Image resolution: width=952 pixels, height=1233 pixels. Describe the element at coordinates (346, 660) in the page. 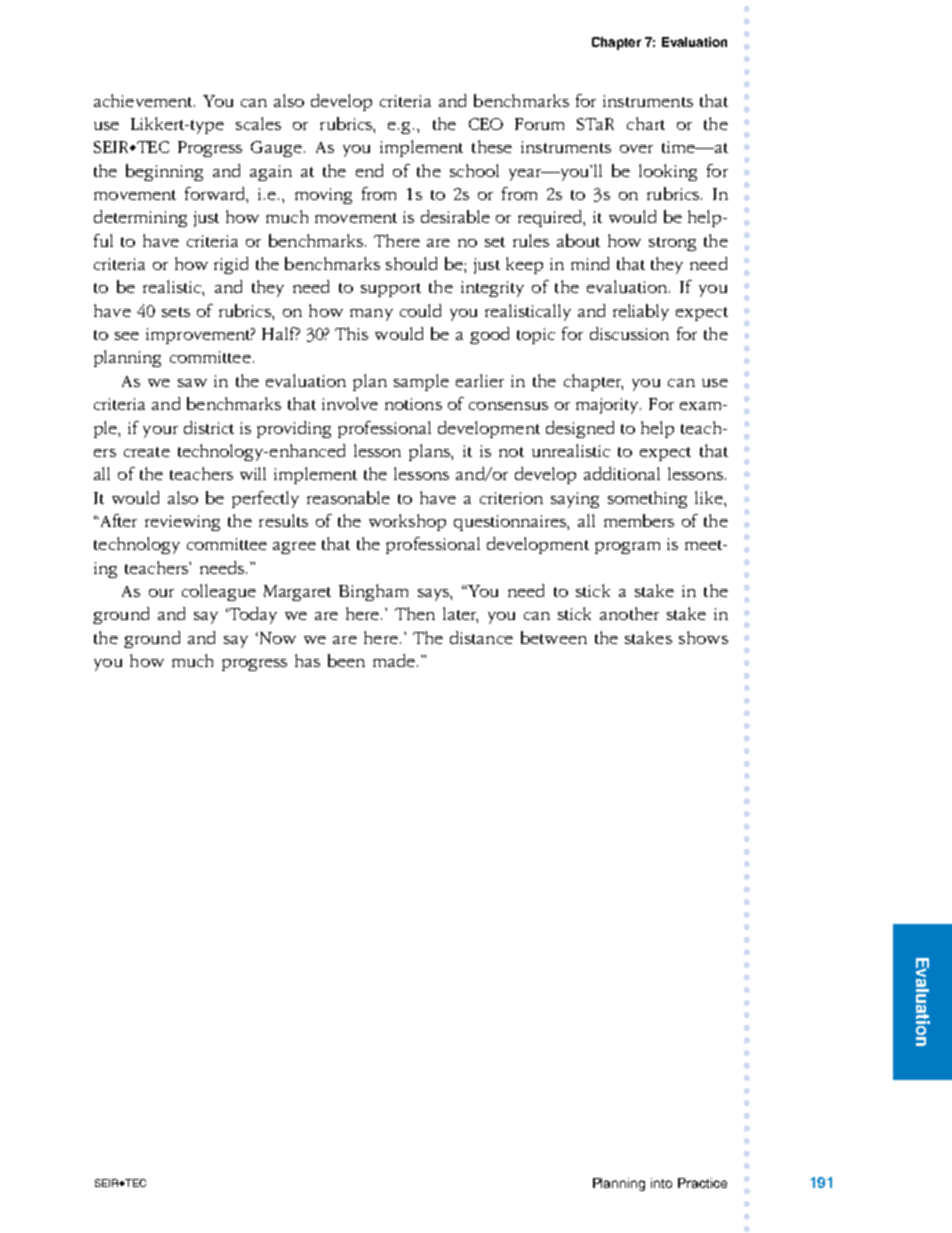

I see `been` at that location.
